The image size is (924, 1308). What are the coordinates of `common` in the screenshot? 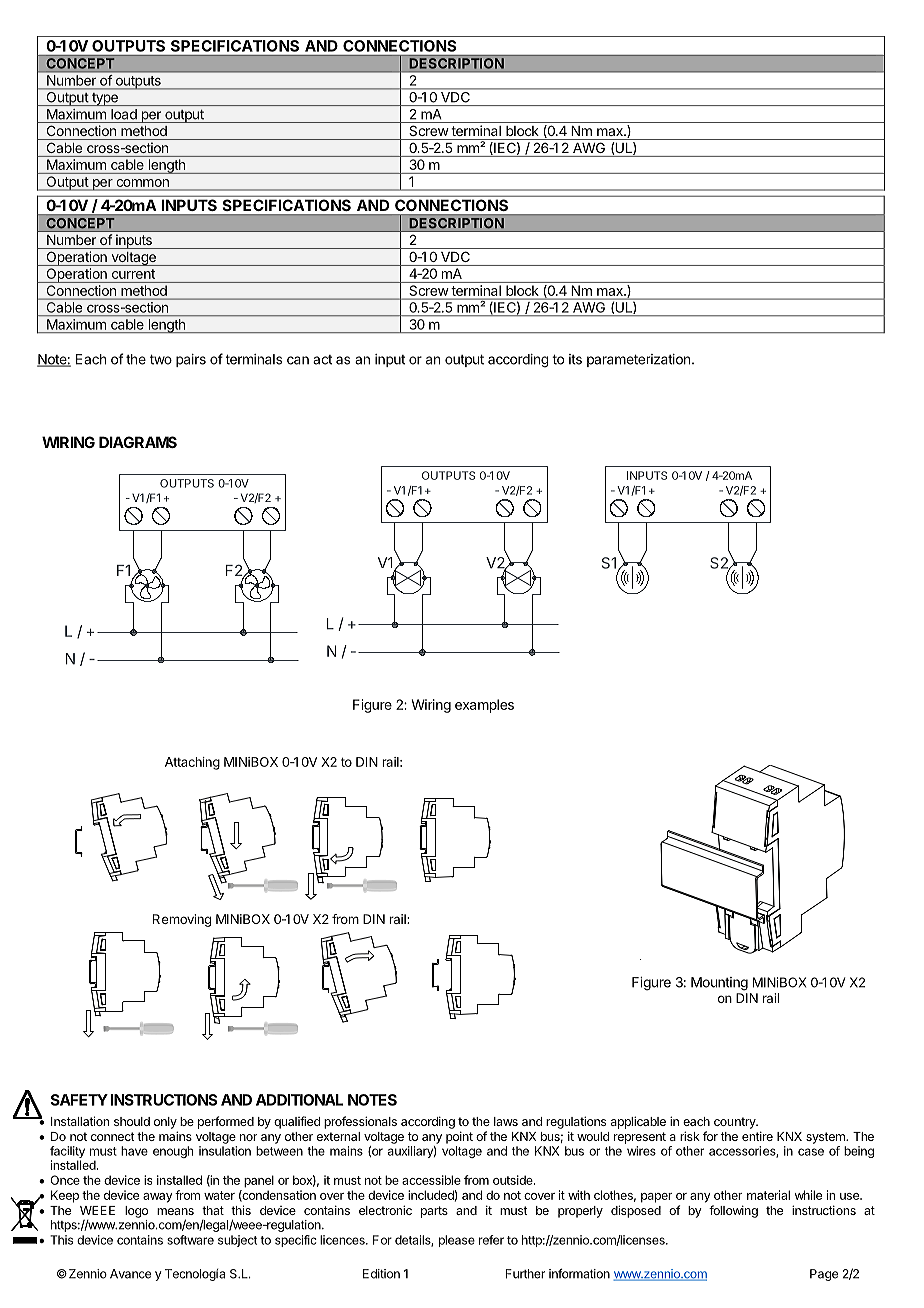 It's located at (143, 183).
